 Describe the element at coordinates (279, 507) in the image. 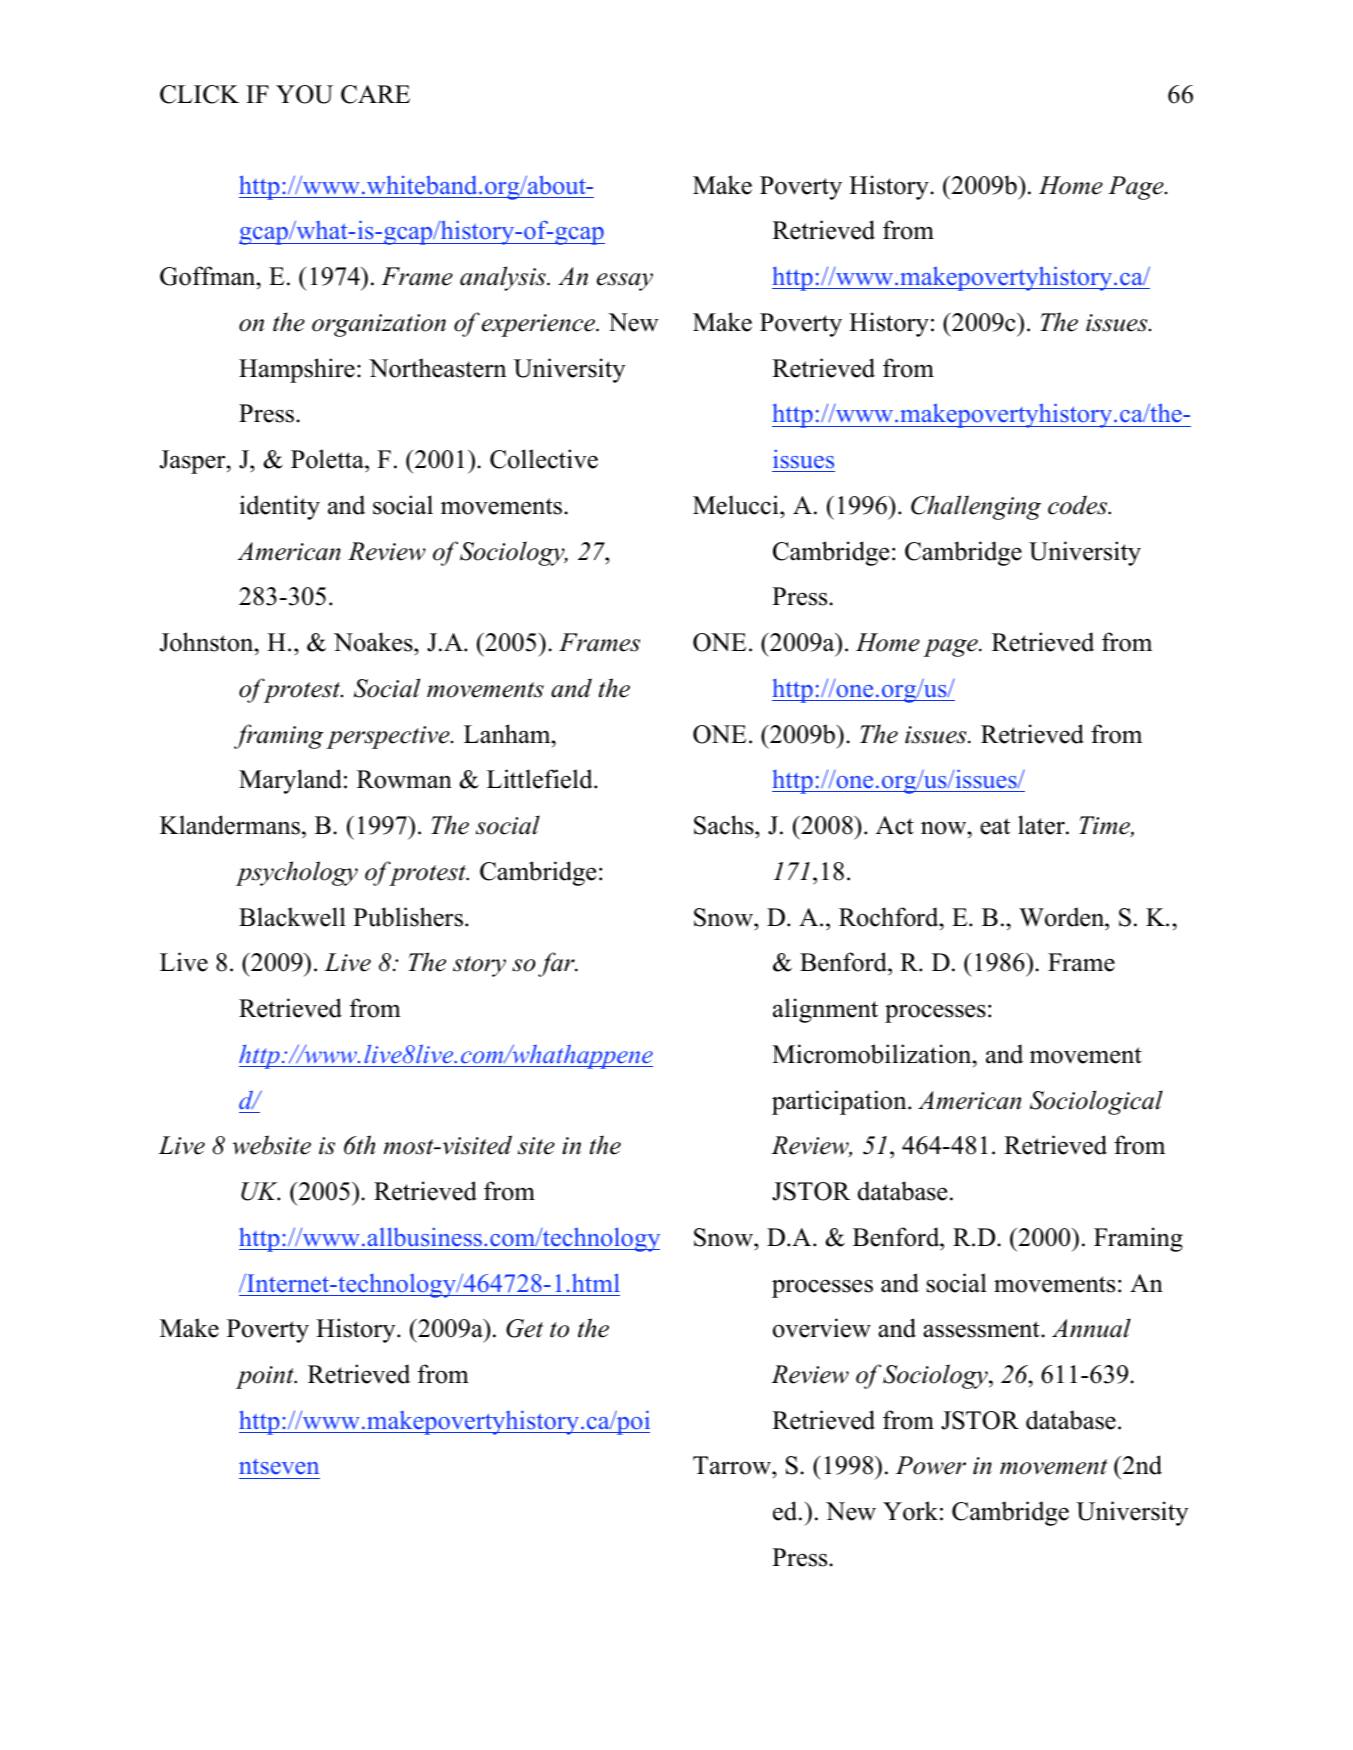

I see `identity` at that location.
